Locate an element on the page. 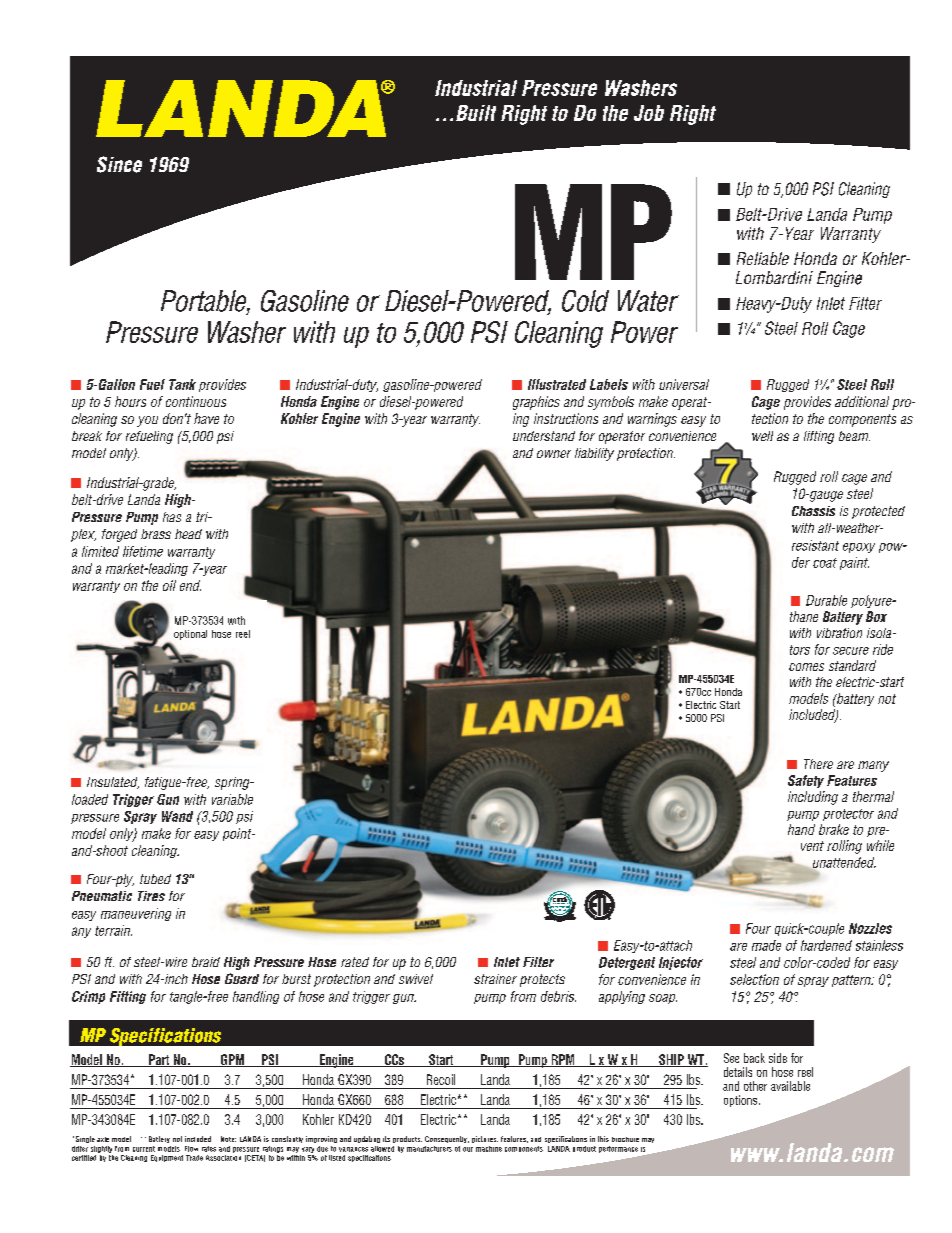  Portable is located at coordinates (205, 302).
